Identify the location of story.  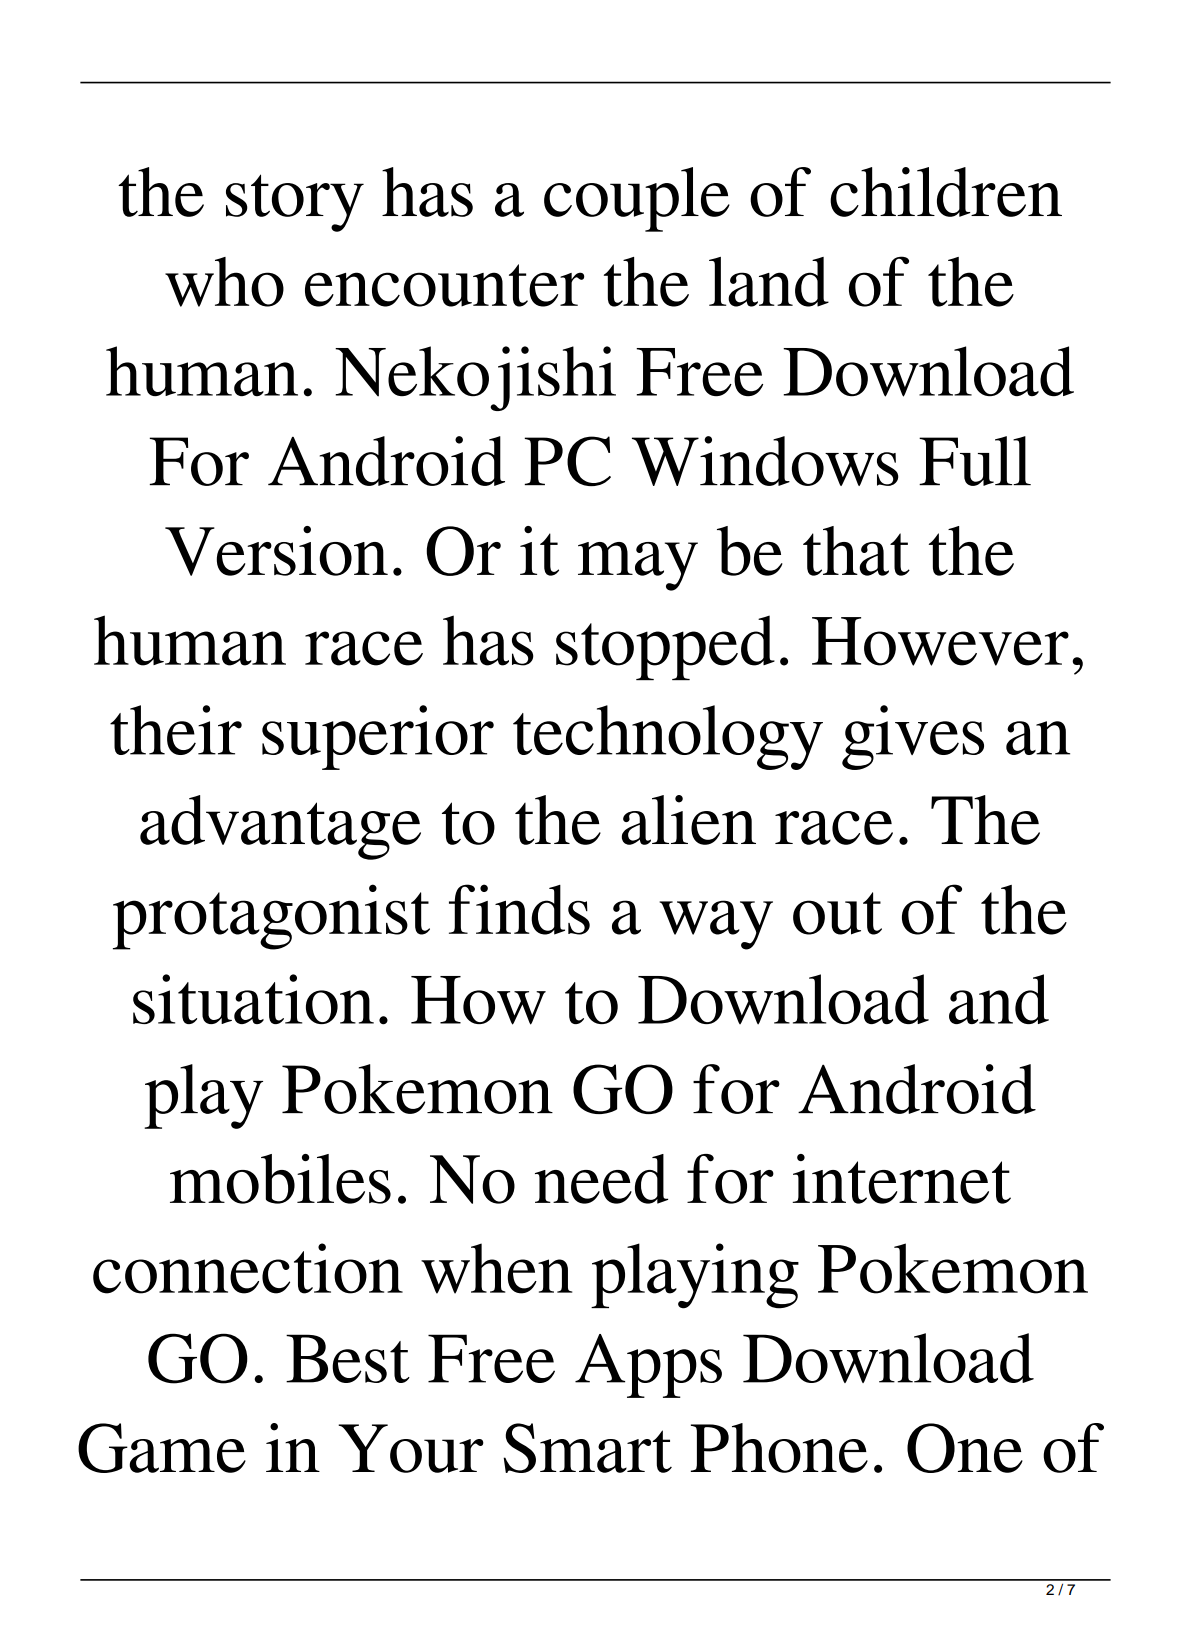
(295, 203).
